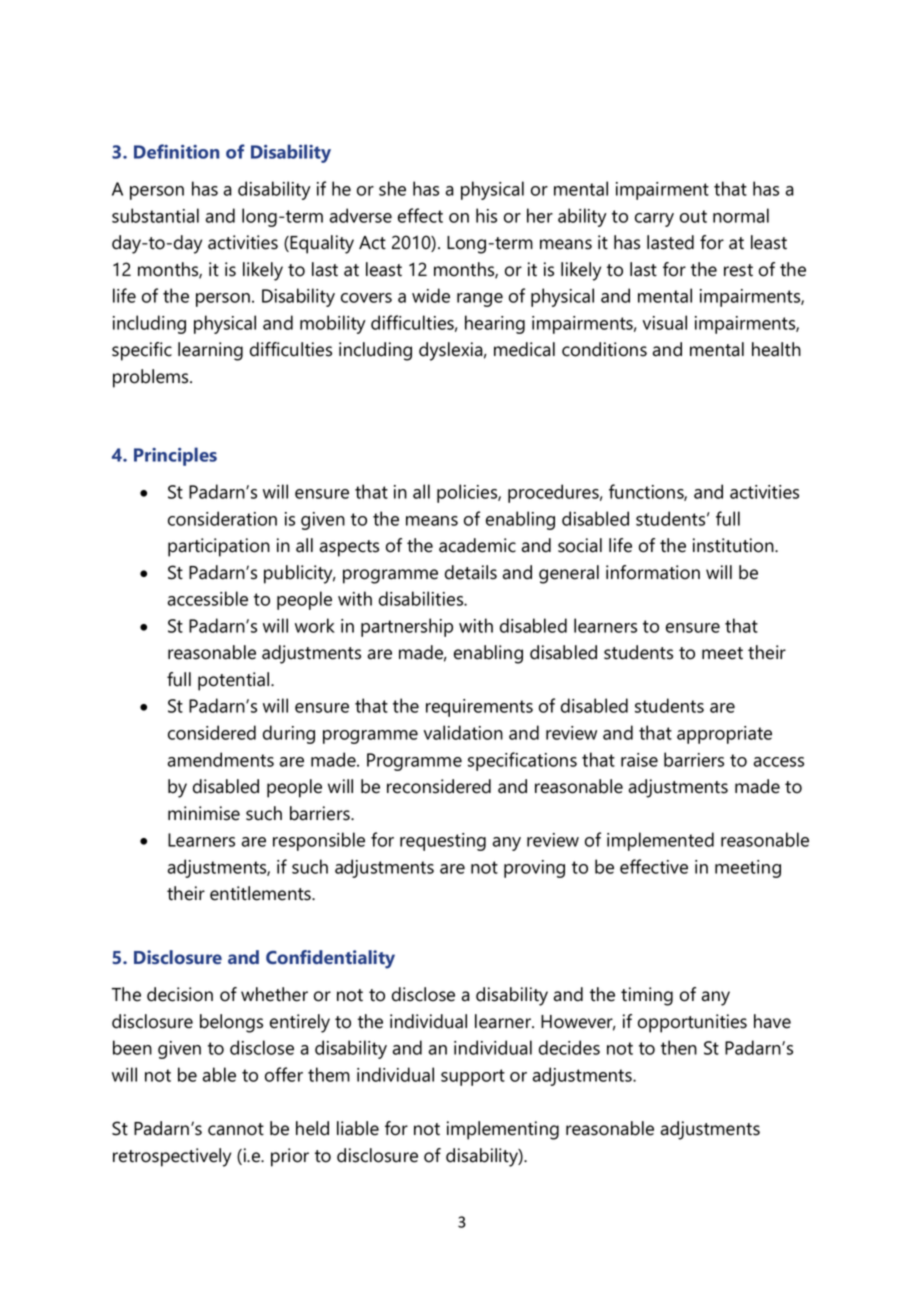 The image size is (924, 1308). Describe the element at coordinates (204, 813) in the page. I see `minimise` at that location.
